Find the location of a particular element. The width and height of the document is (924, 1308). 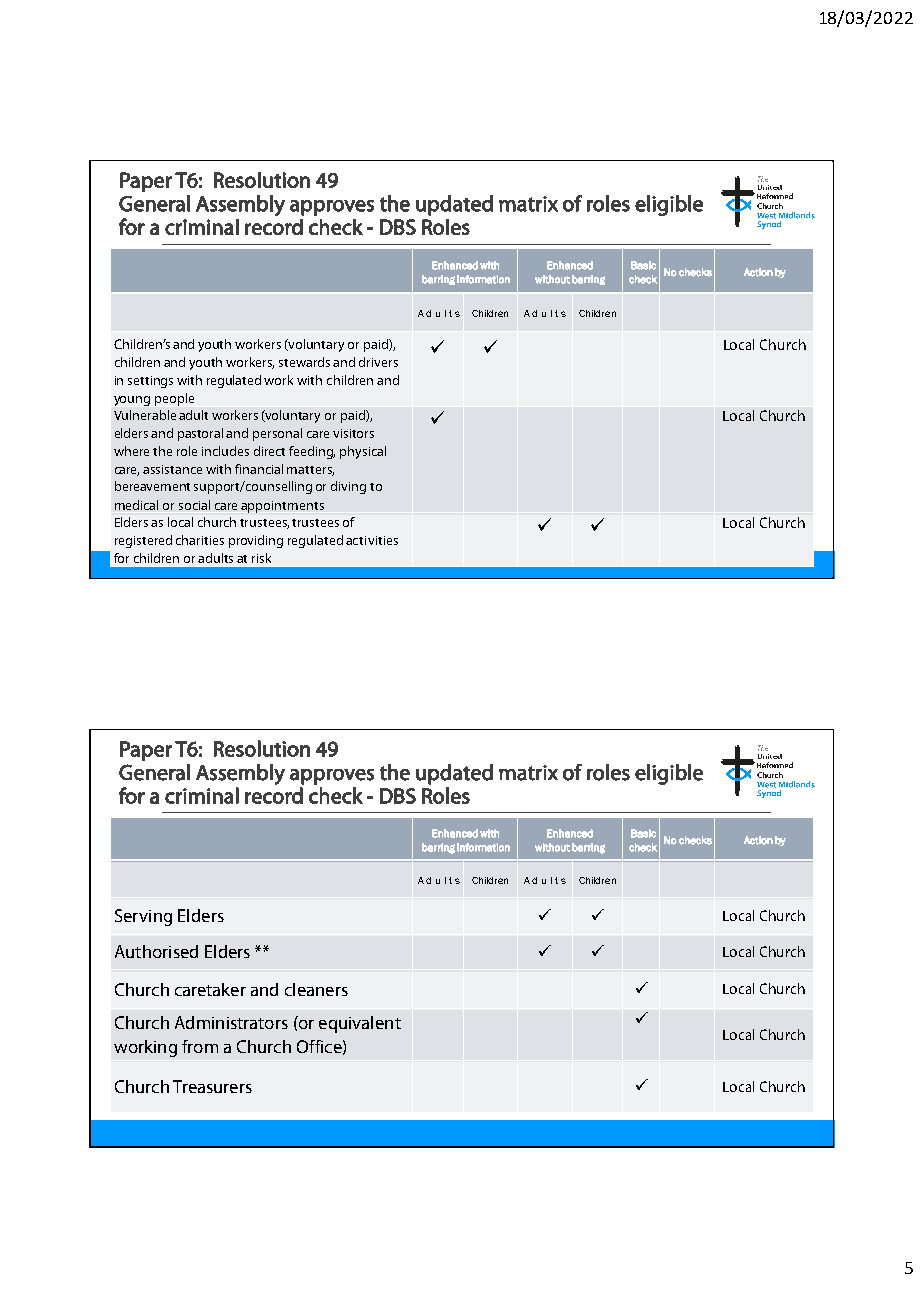

registered is located at coordinates (143, 541).
